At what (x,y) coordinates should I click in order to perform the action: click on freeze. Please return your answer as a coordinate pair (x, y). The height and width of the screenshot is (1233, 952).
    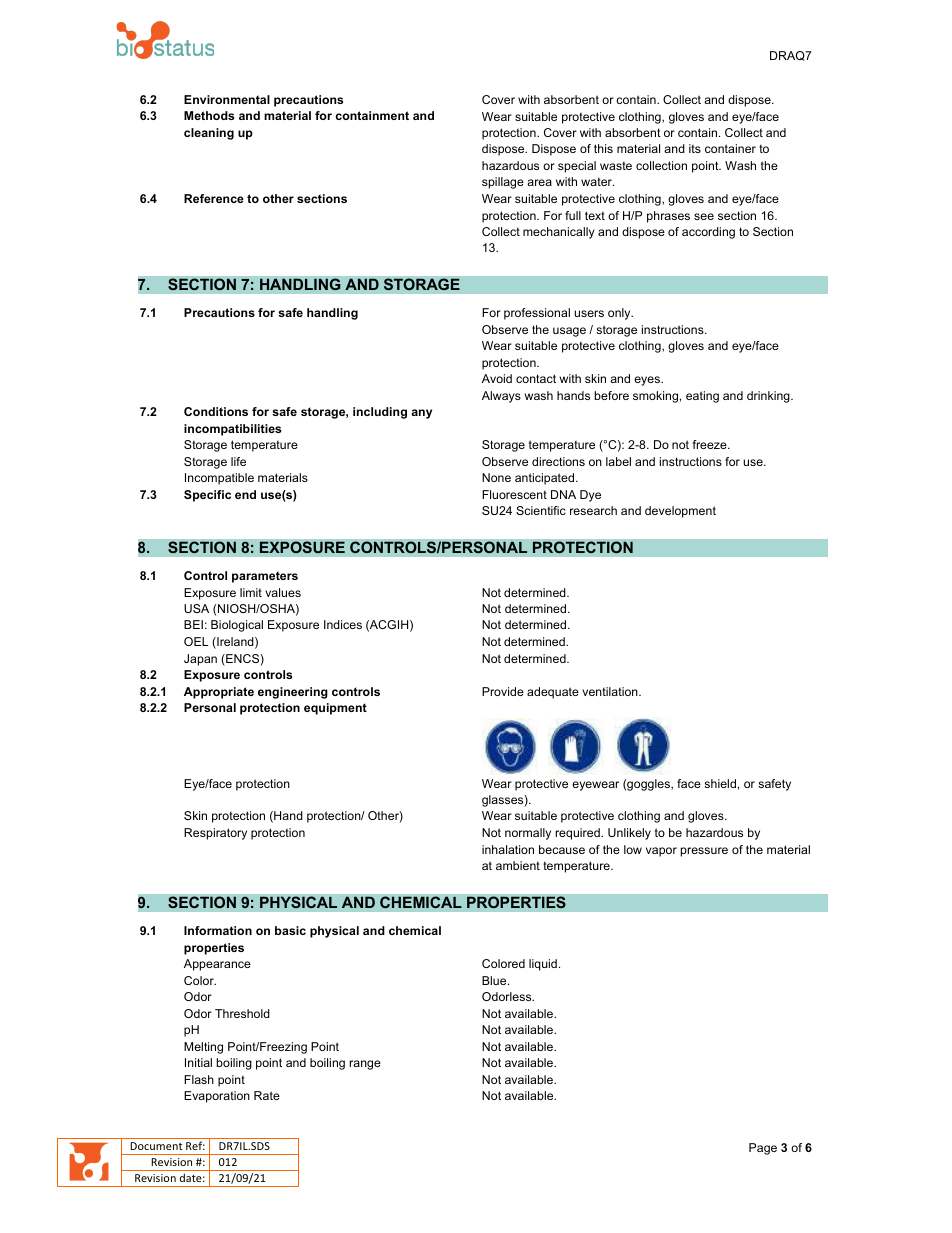
    Looking at the image, I should click on (711, 444).
